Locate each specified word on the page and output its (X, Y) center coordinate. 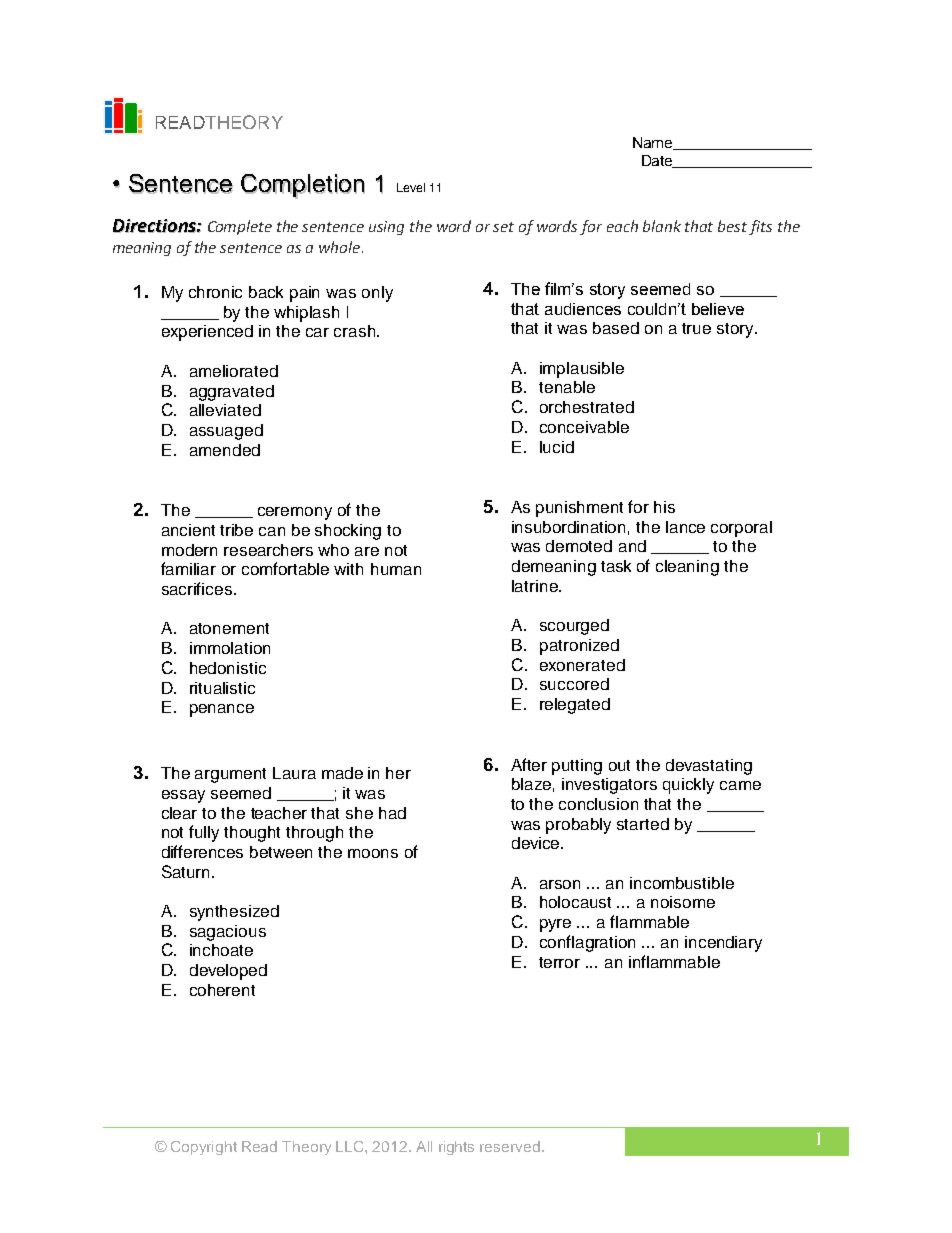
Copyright (204, 1148)
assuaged (226, 432)
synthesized (234, 913)
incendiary (723, 944)
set (503, 227)
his (664, 507)
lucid (557, 447)
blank (662, 226)
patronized (579, 647)
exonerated (582, 665)
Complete (240, 227)
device (537, 843)
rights (456, 1148)
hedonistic (228, 668)
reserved (510, 1146)
